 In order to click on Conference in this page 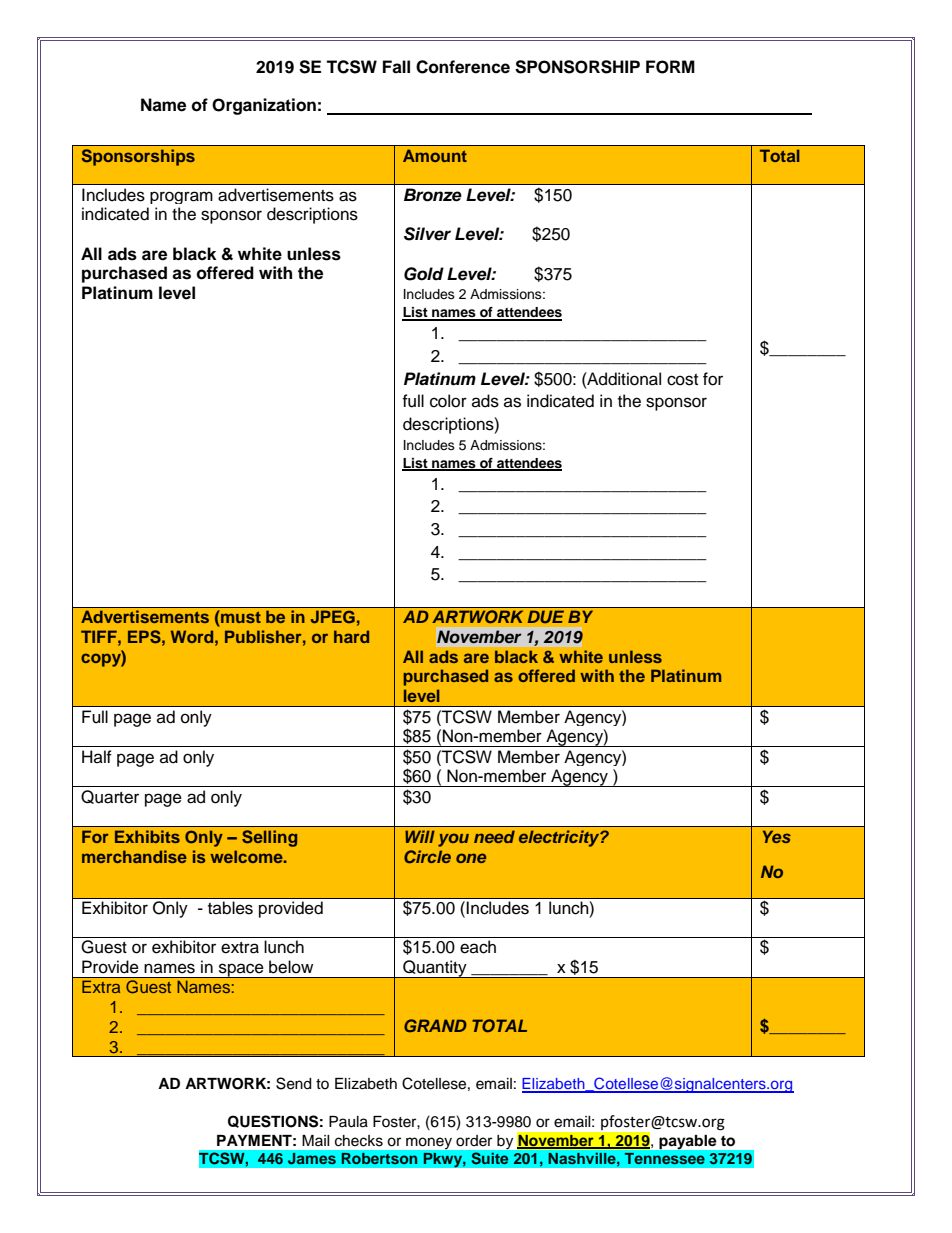, I will do `click(463, 67)`.
